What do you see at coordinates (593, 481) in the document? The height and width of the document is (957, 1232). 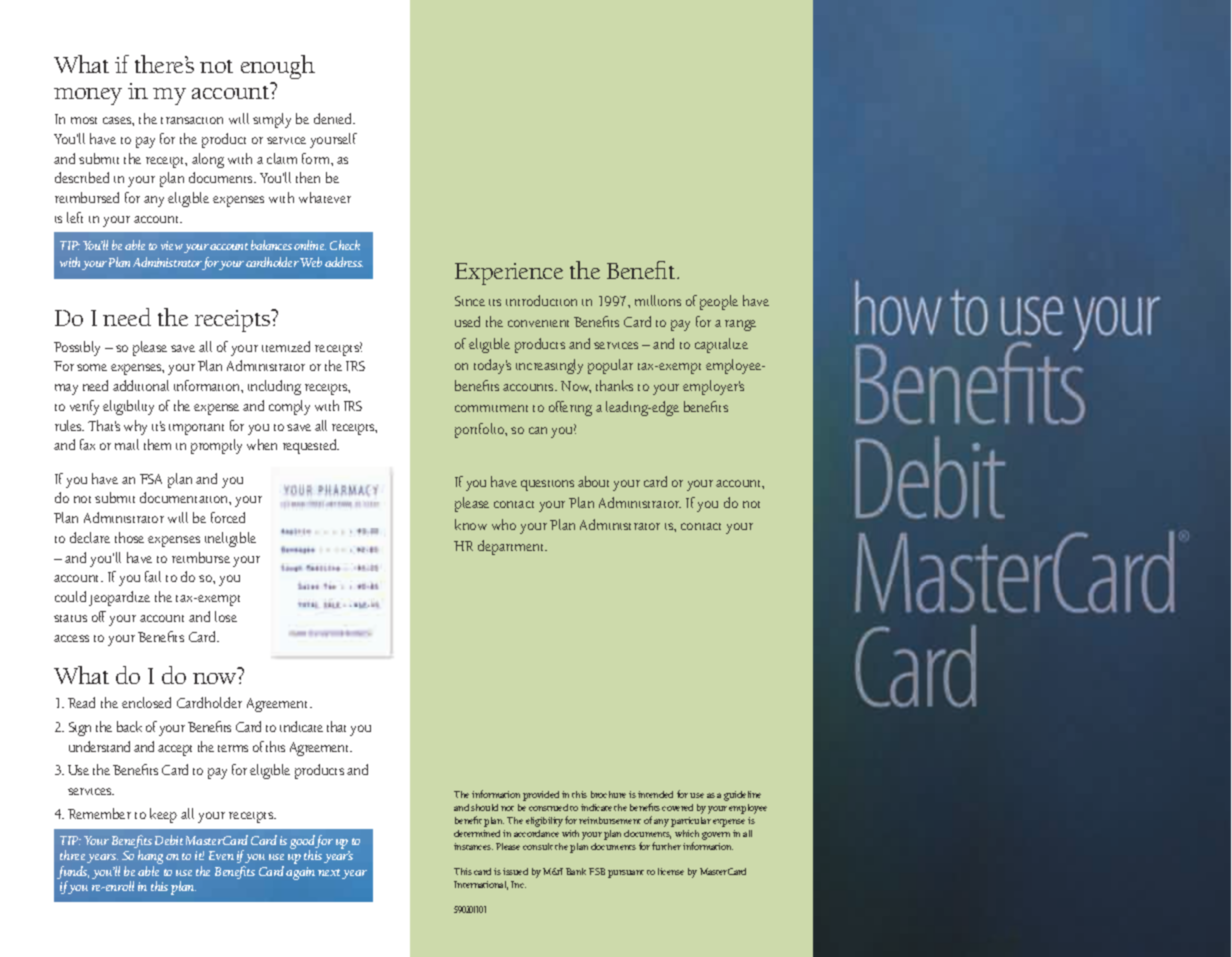 I see `about` at bounding box center [593, 481].
